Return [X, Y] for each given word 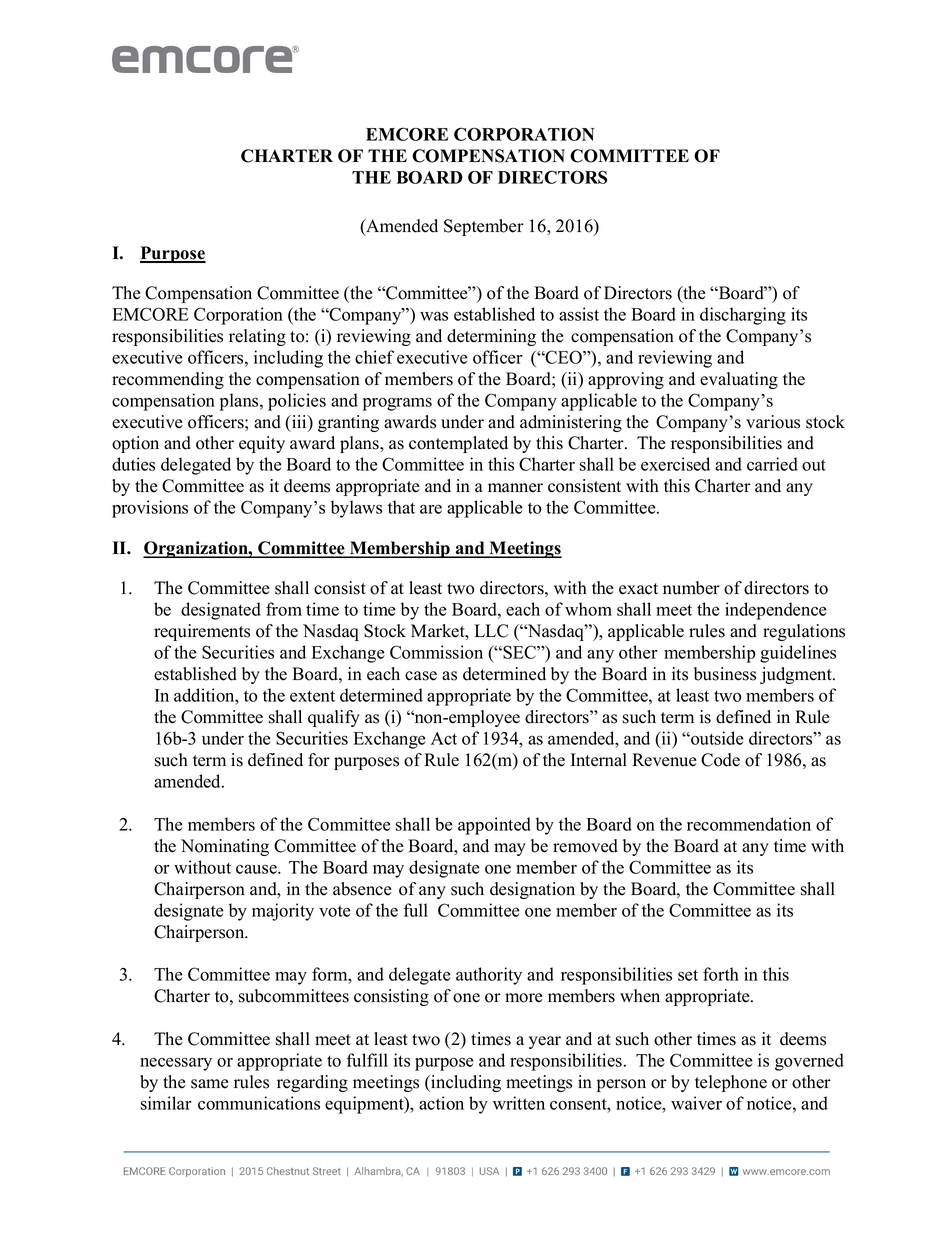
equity [262, 444]
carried [772, 464]
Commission [436, 652]
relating [257, 337]
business [725, 674]
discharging [743, 316]
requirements [202, 632]
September [484, 227]
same [210, 1084]
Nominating [225, 847]
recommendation [749, 824]
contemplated [458, 444]
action [441, 1103]
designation [532, 890]
